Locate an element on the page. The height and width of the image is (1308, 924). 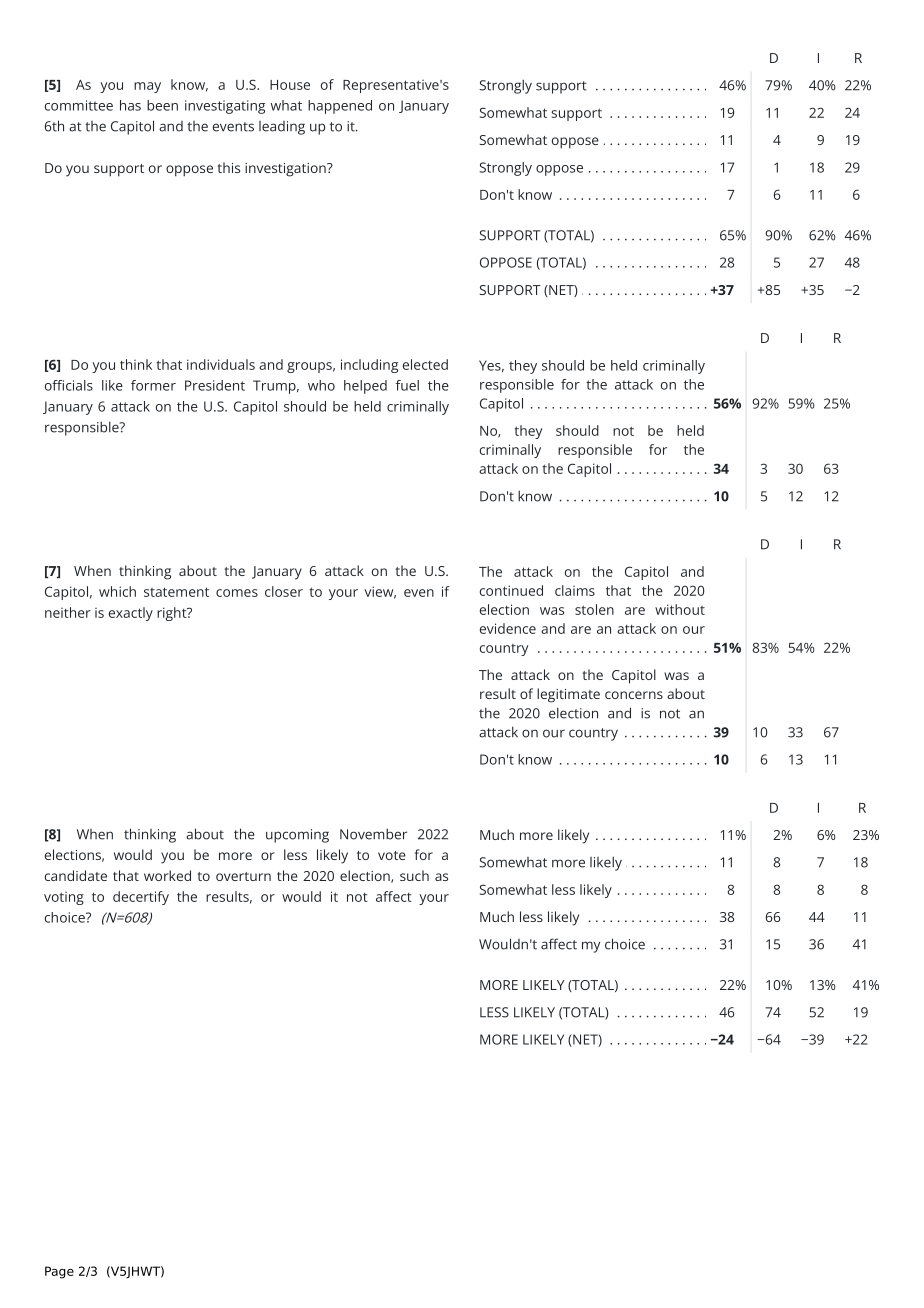
vote is located at coordinates (392, 855).
